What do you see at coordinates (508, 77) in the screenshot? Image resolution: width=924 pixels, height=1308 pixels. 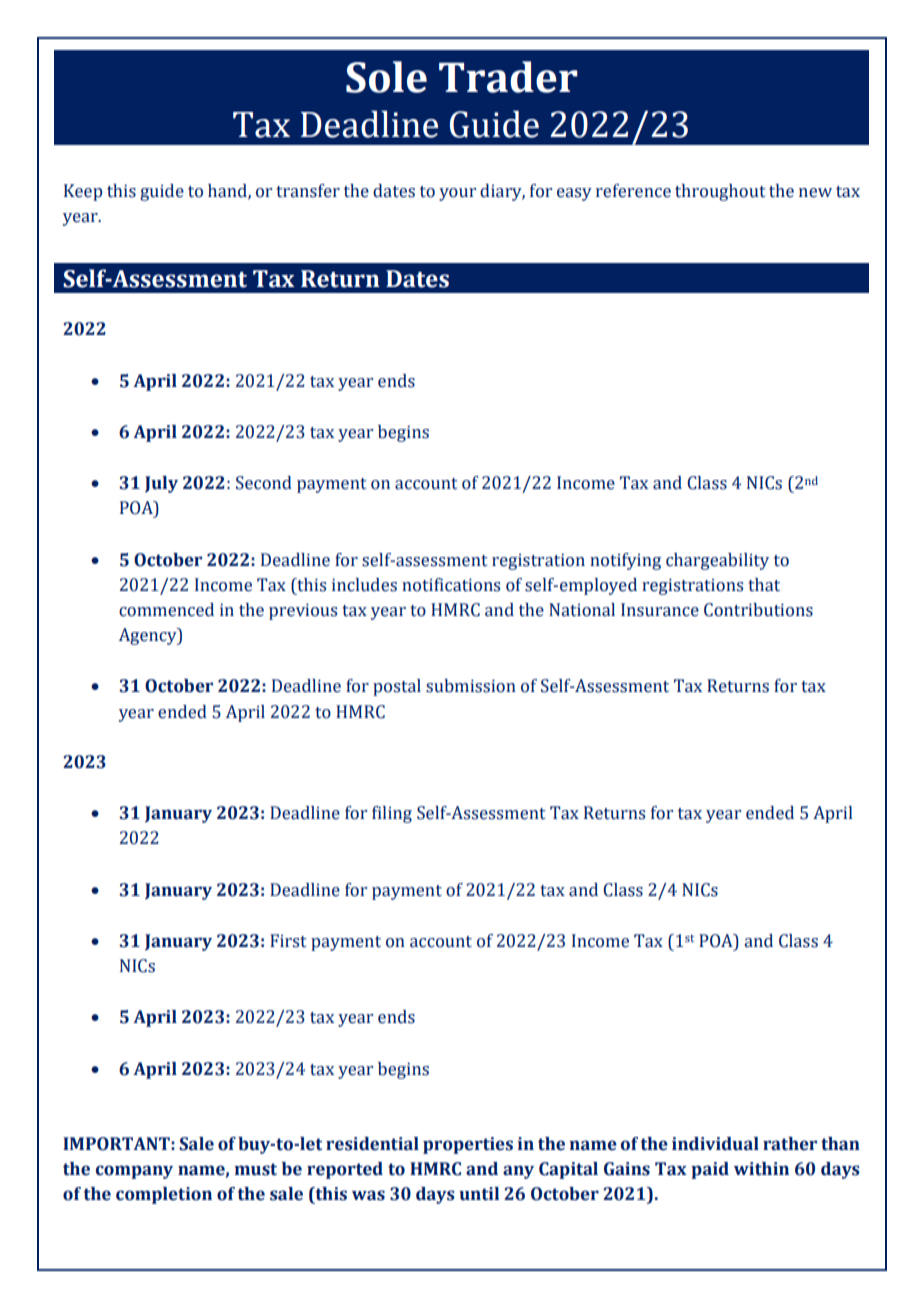 I see `Trader` at bounding box center [508, 77].
